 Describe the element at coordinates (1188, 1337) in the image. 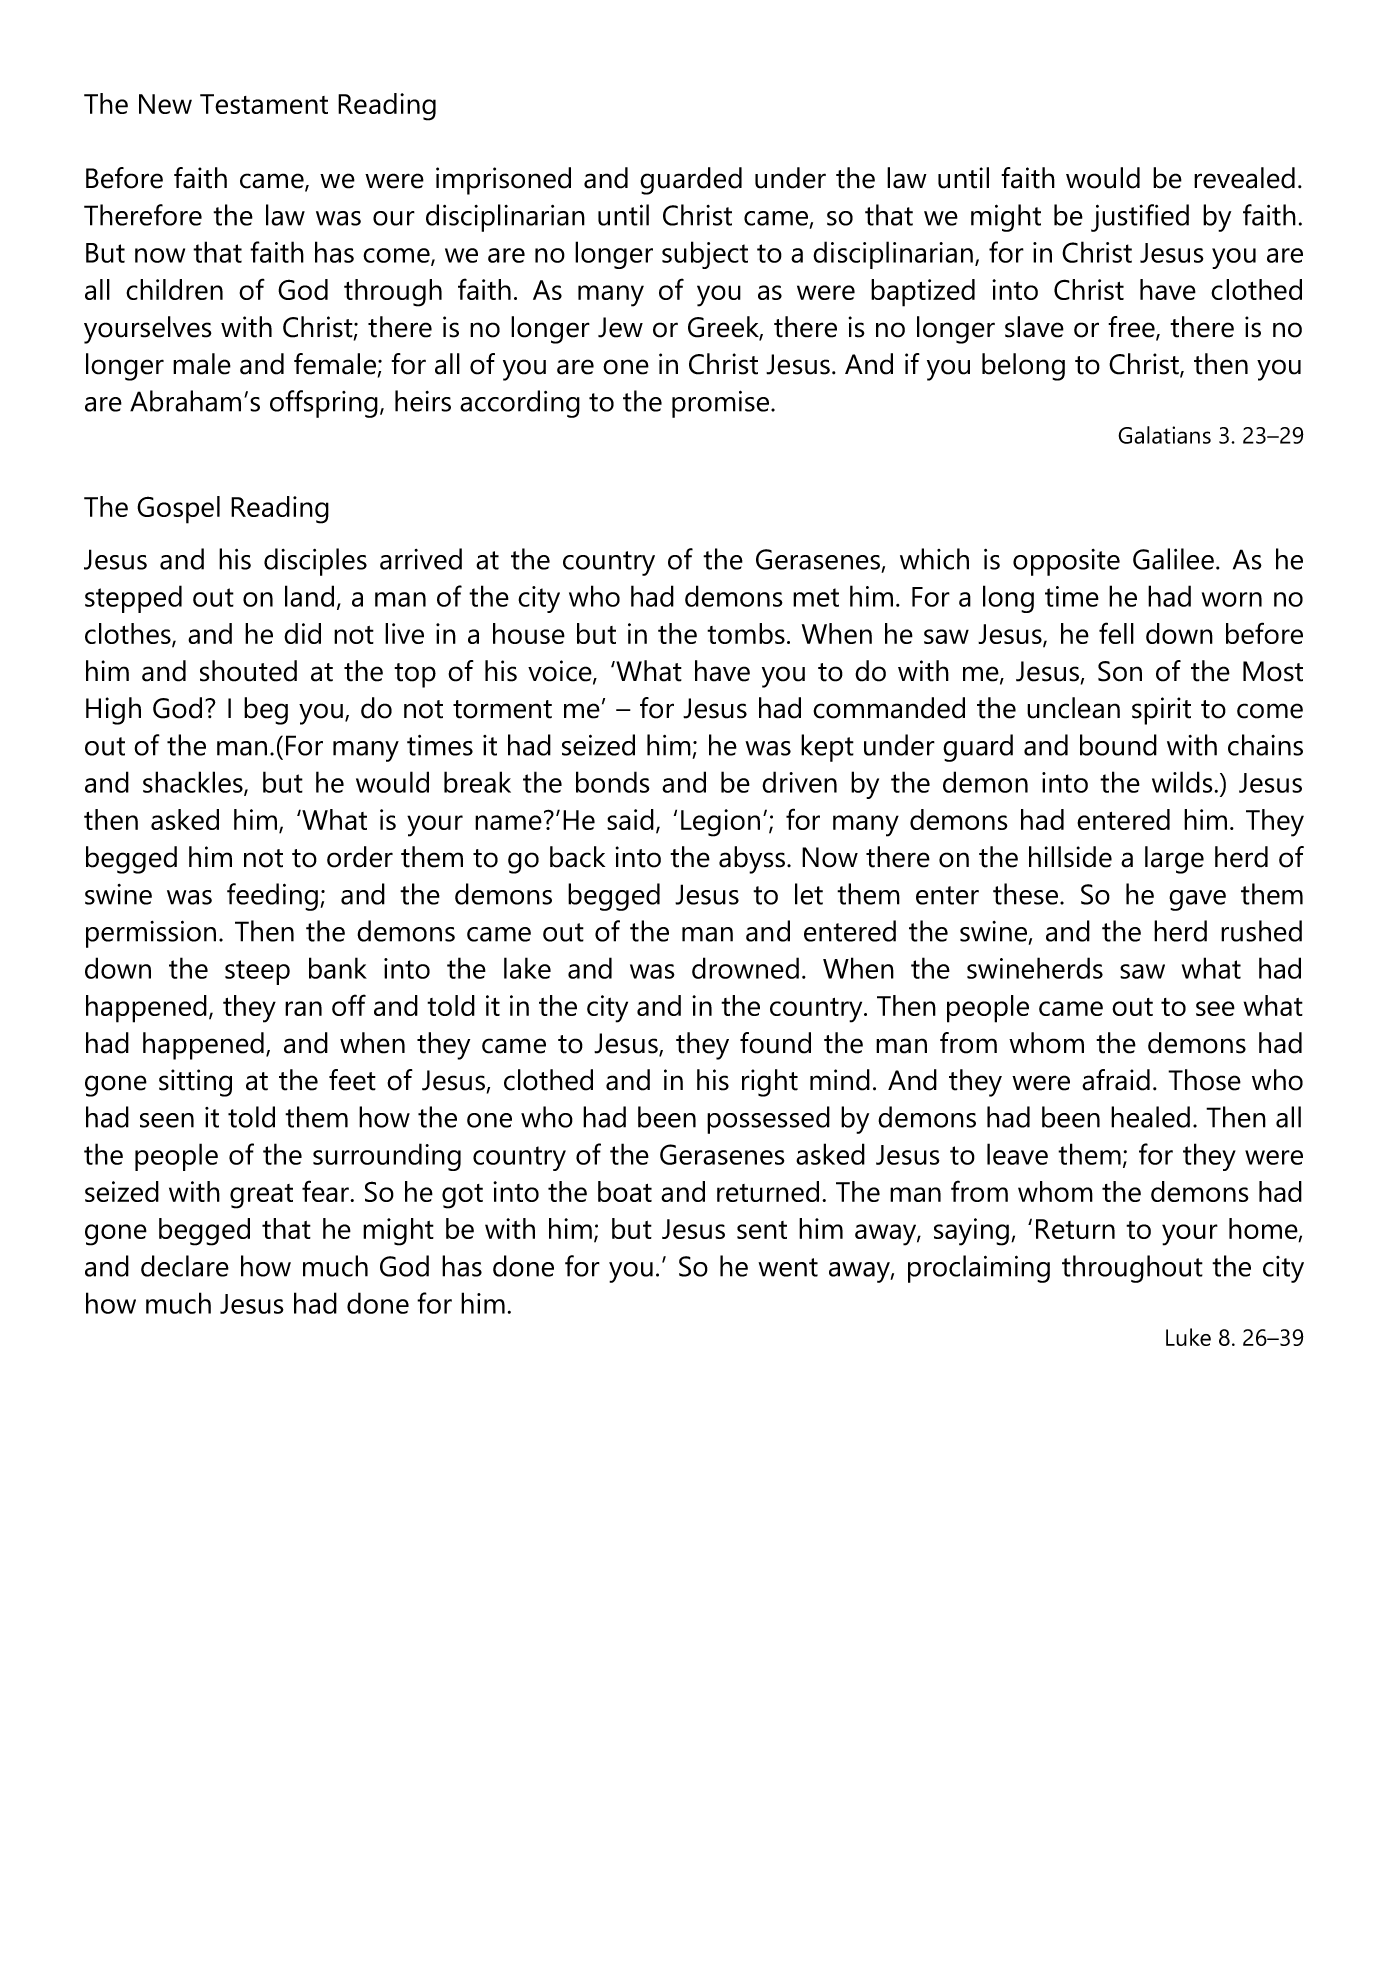

I see `Luke` at that location.
